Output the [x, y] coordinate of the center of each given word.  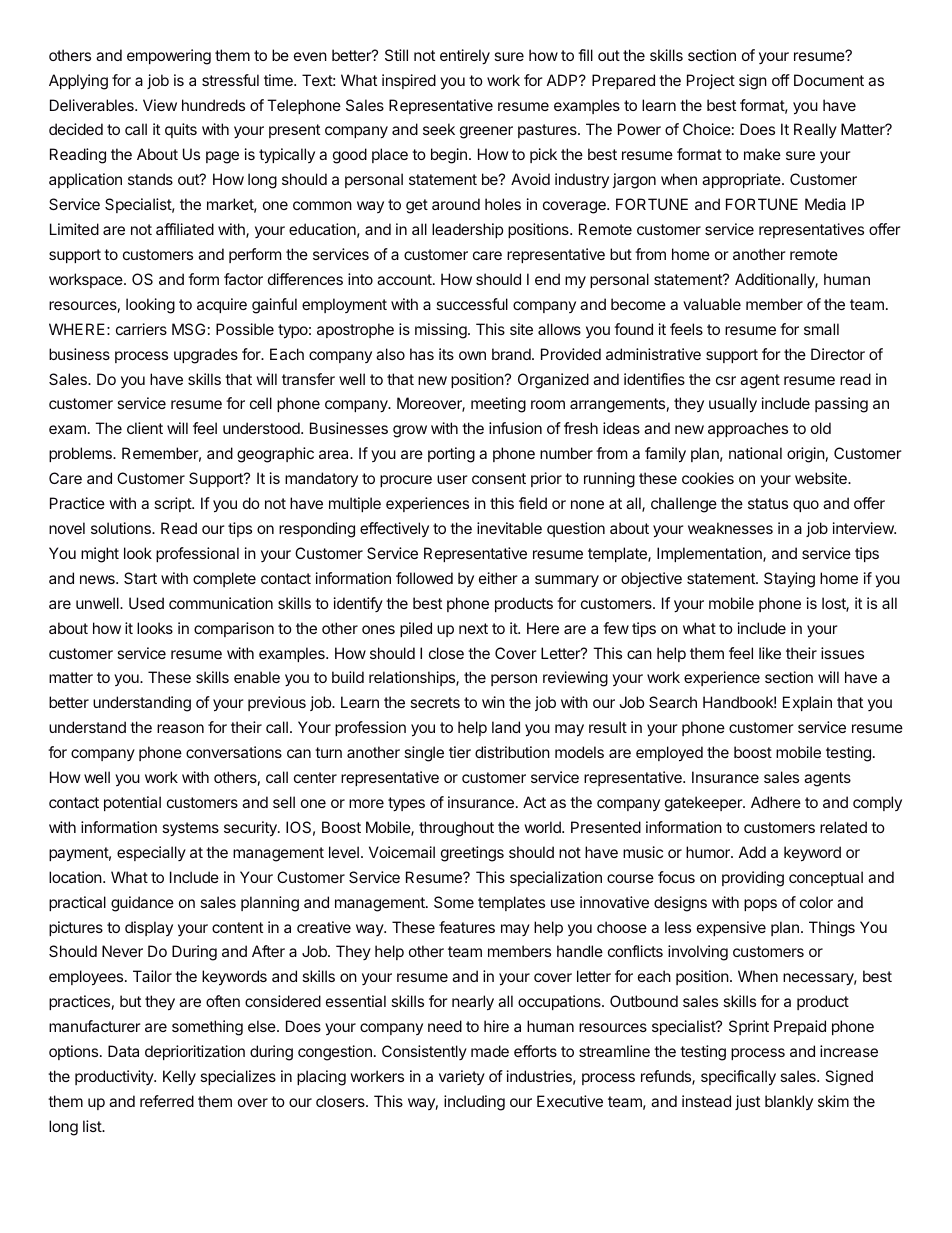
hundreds [213, 105]
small [821, 329]
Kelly [179, 1077]
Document [829, 80]
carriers [141, 329]
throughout [456, 829]
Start [140, 578]
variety [462, 1077]
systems [190, 829]
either [498, 578]
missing [441, 331]
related [843, 827]
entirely [465, 56]
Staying [789, 580]
